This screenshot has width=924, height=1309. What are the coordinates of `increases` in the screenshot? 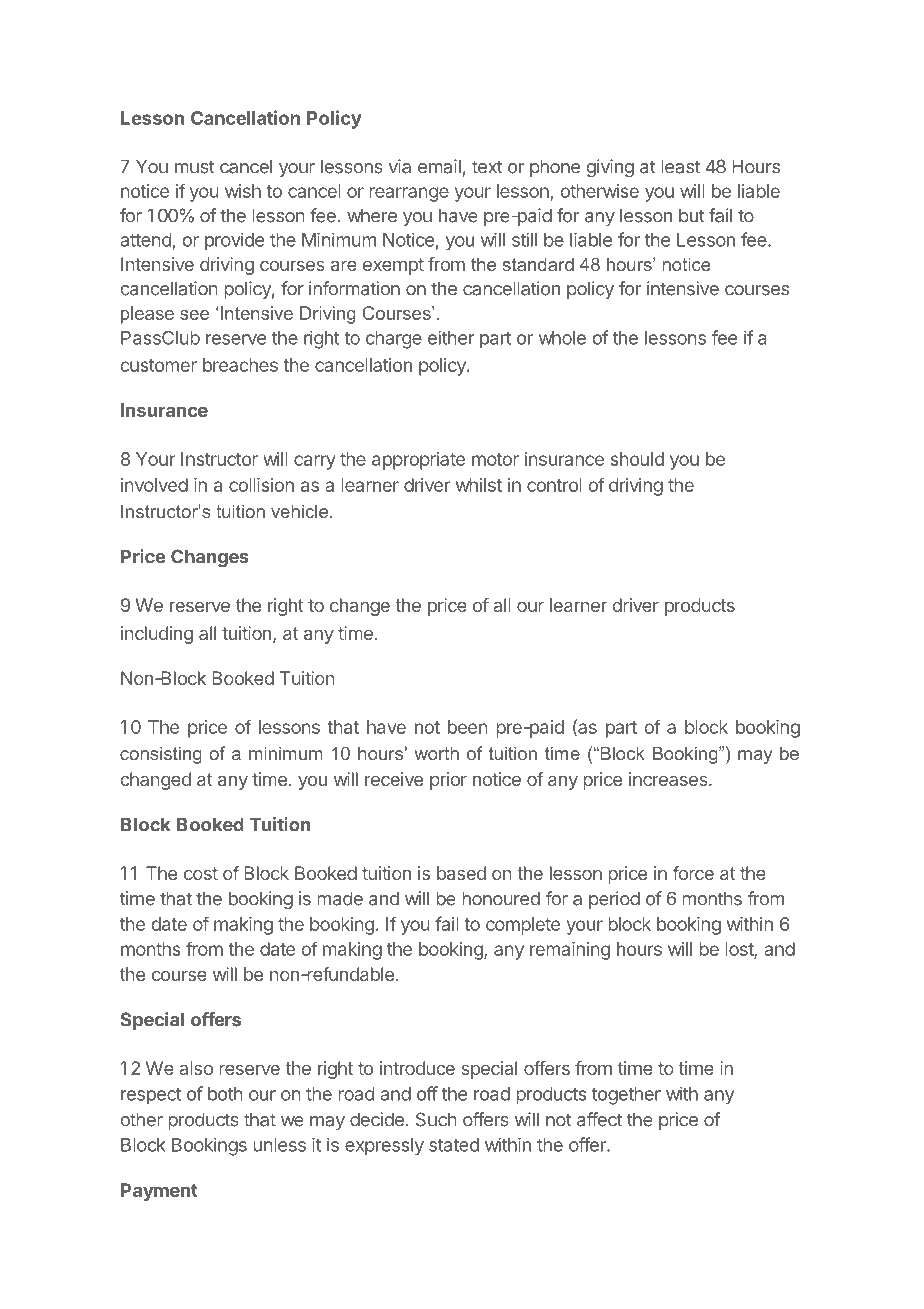 It's located at (669, 779).
